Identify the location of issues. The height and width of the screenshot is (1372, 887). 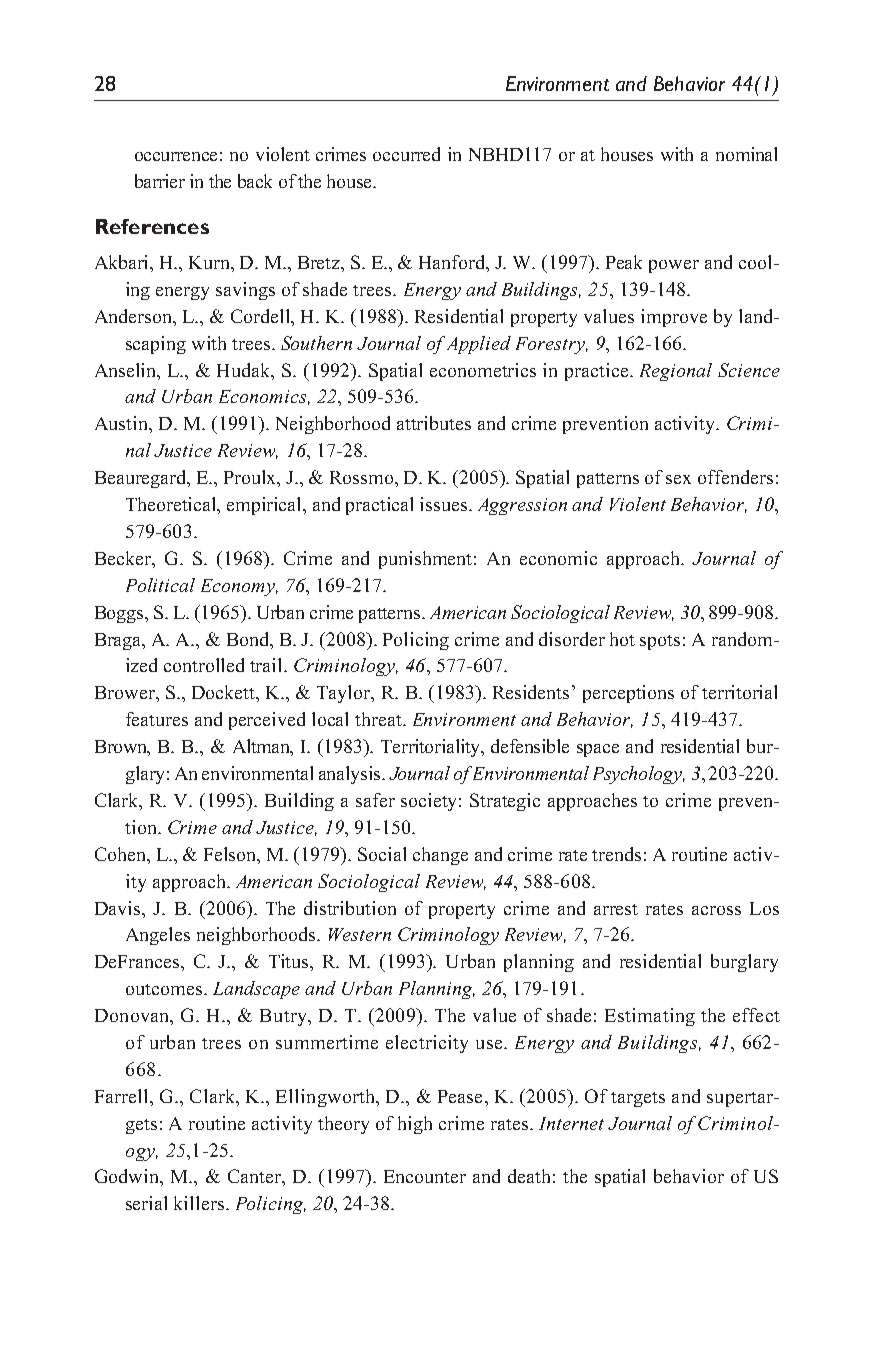
(445, 504).
